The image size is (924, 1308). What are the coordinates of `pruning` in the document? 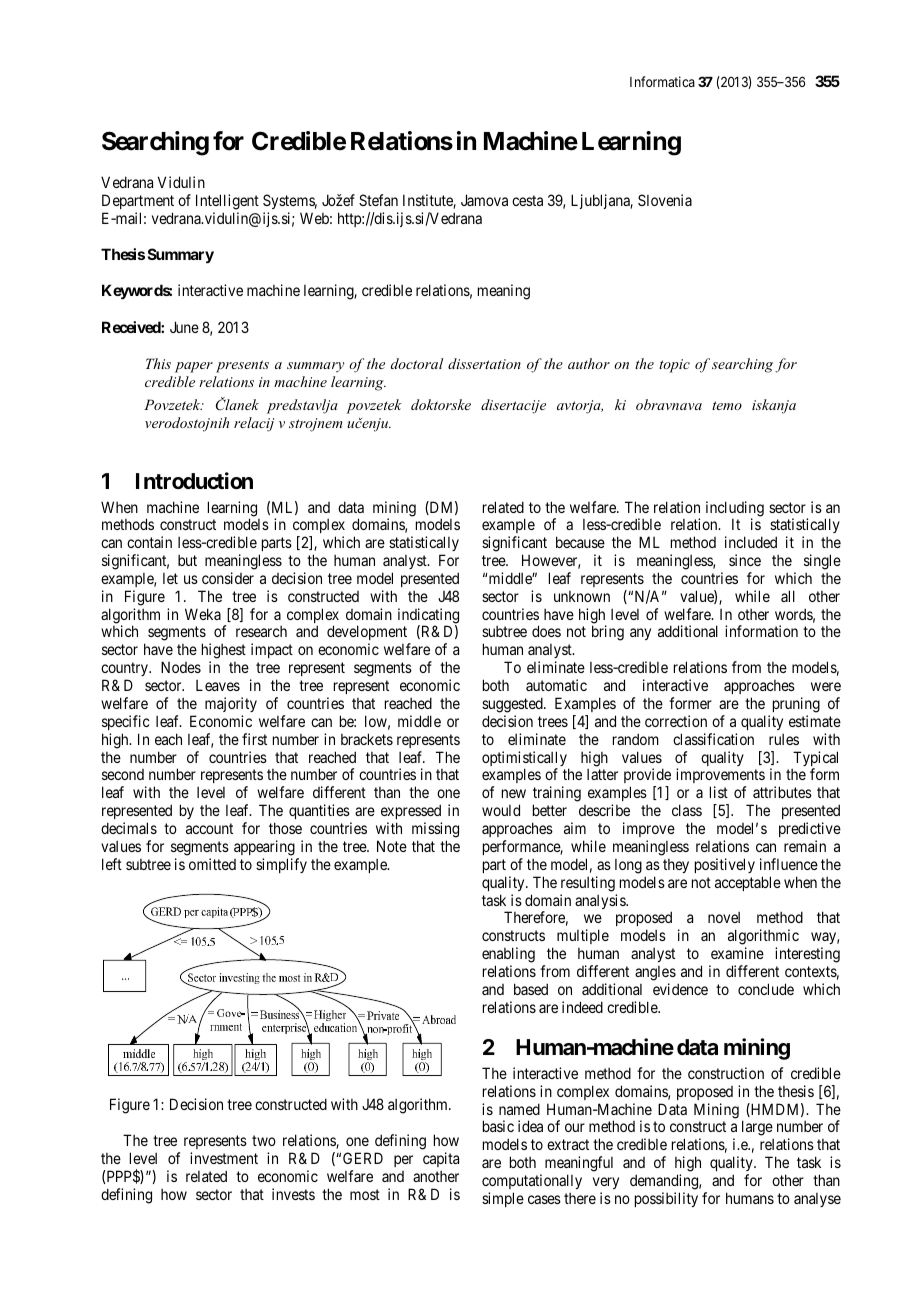 It's located at (796, 705).
